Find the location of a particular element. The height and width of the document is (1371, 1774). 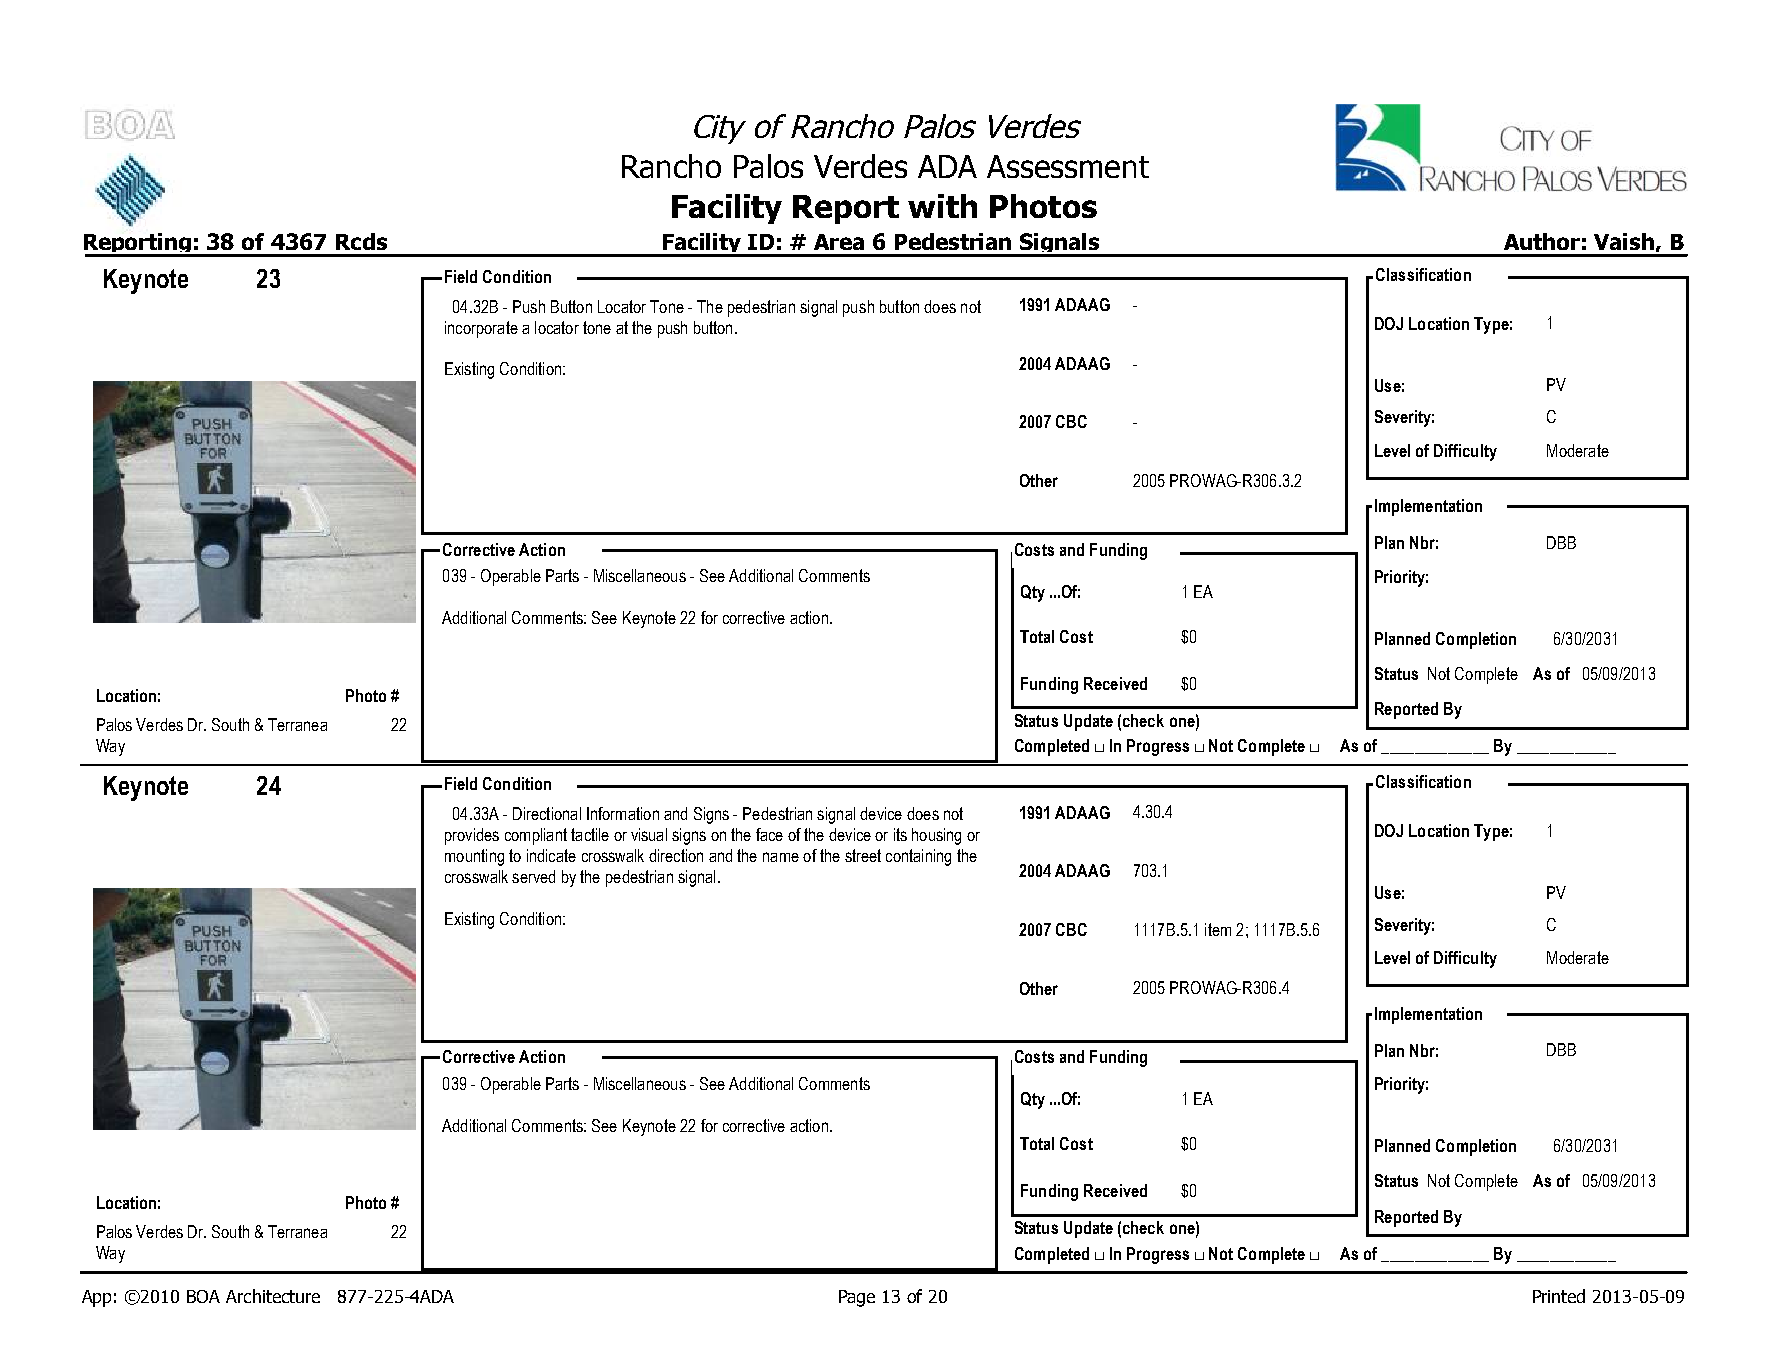

its is located at coordinates (900, 834).
